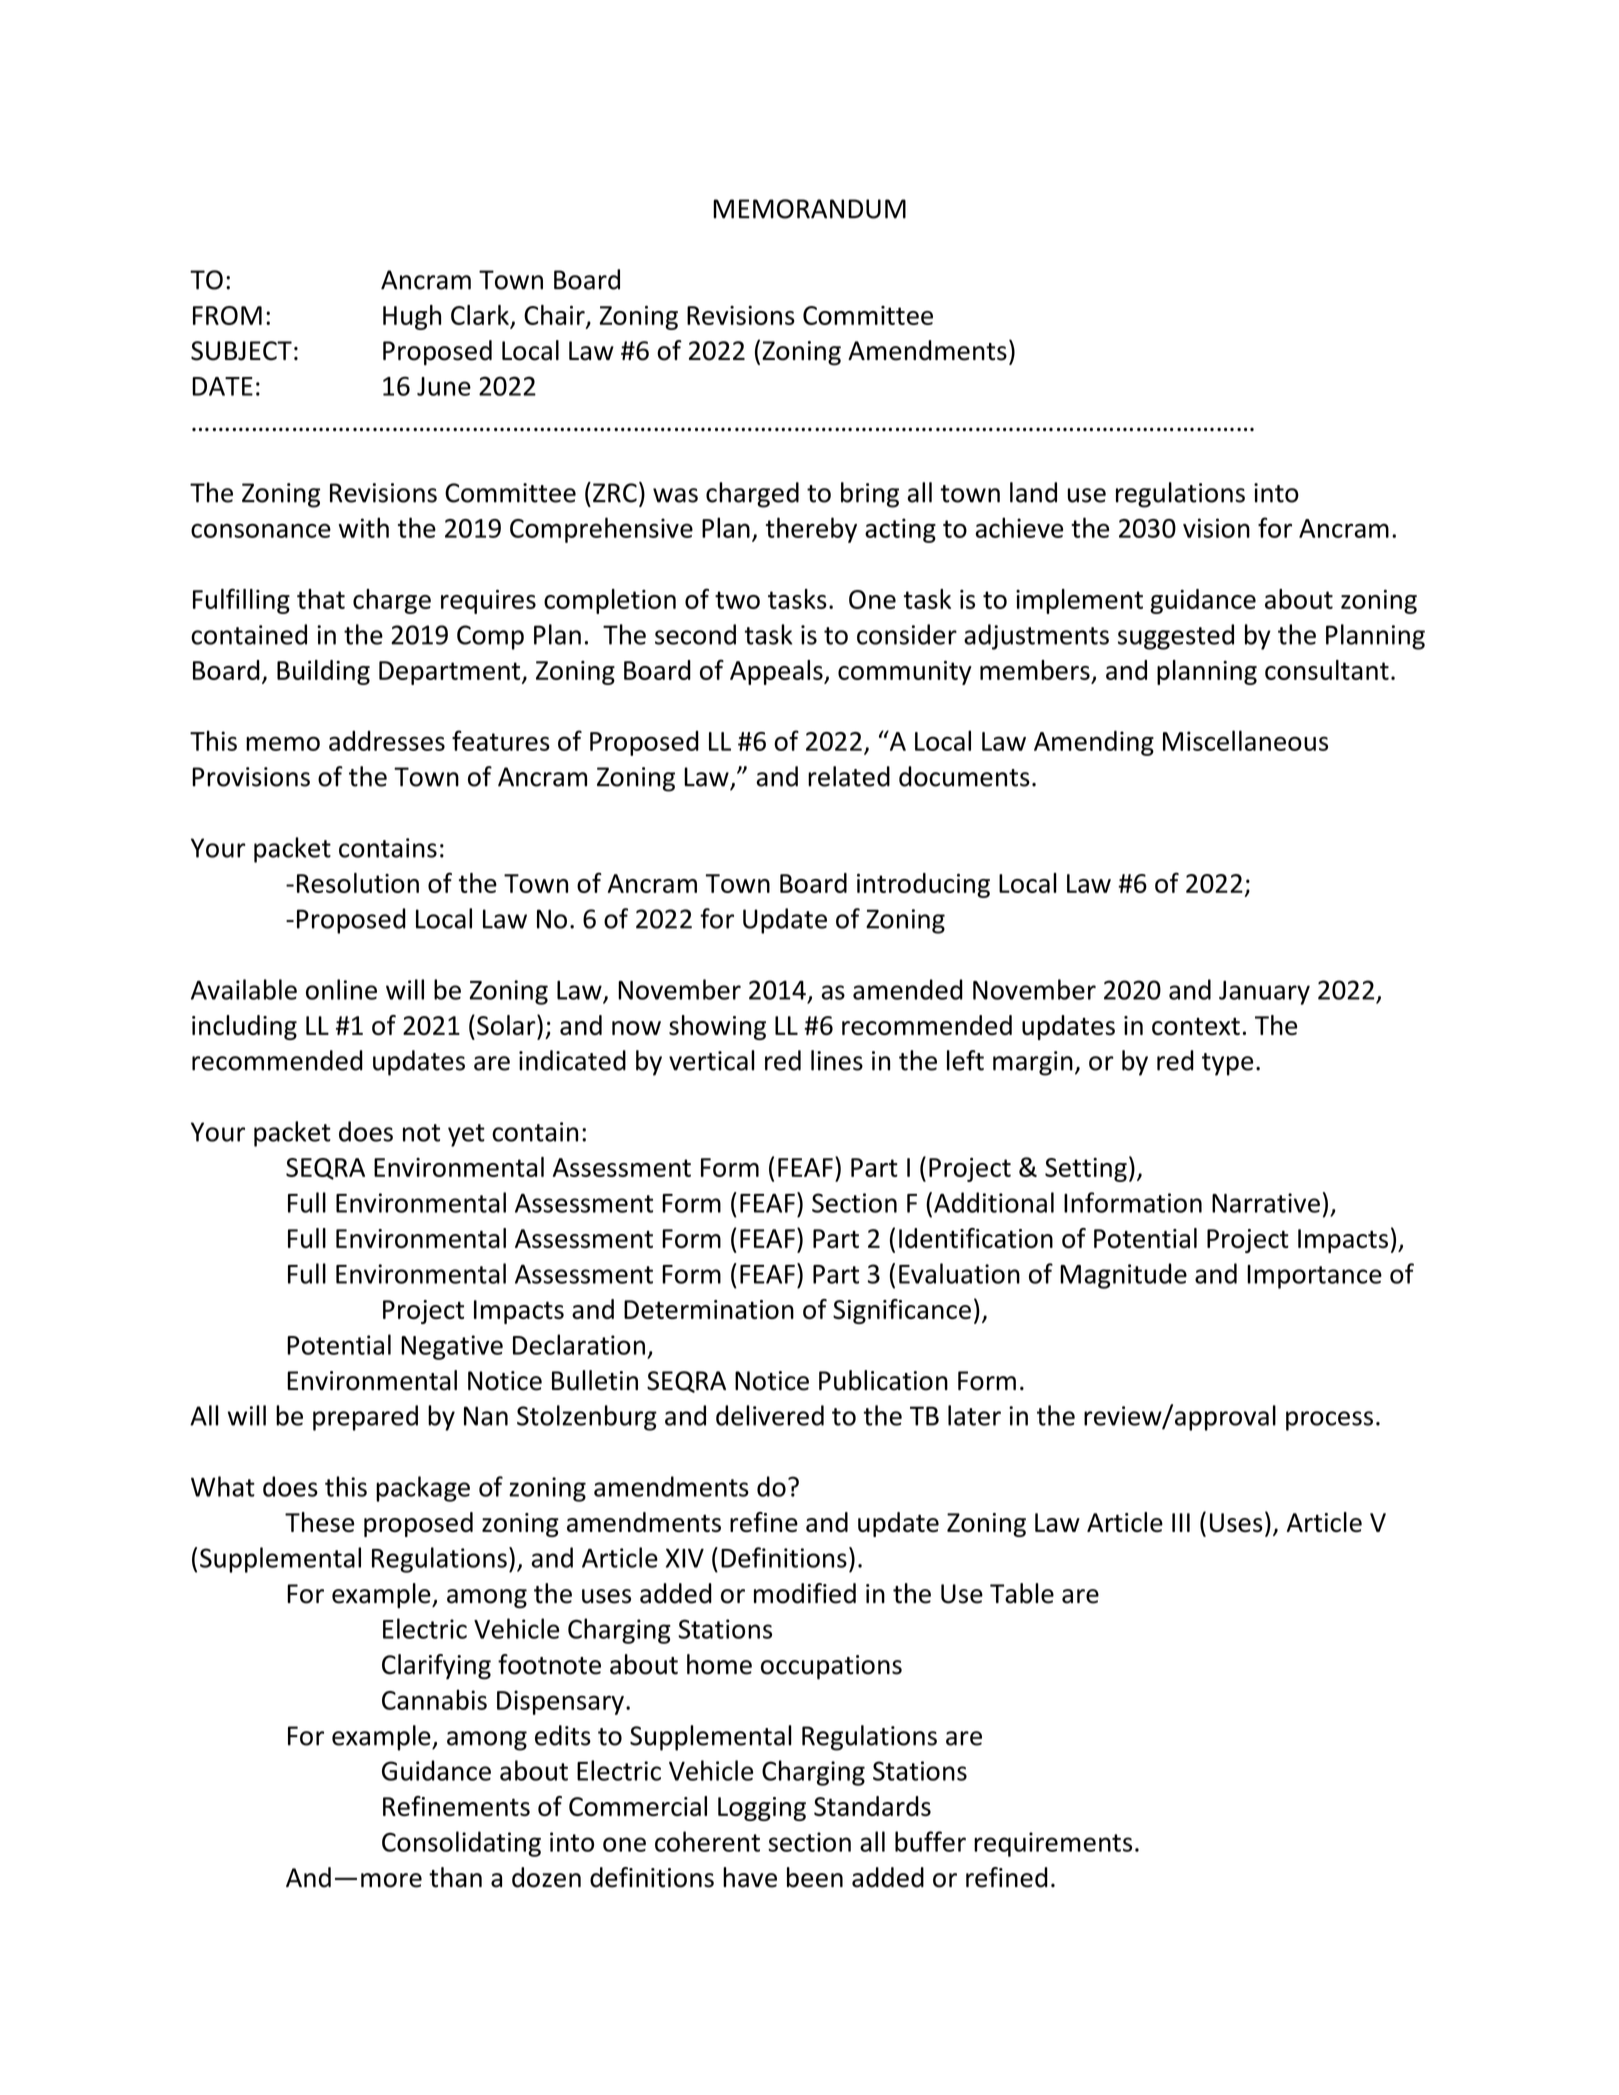 This page has width=1619, height=2095. I want to click on Consolidating, so click(461, 1844).
